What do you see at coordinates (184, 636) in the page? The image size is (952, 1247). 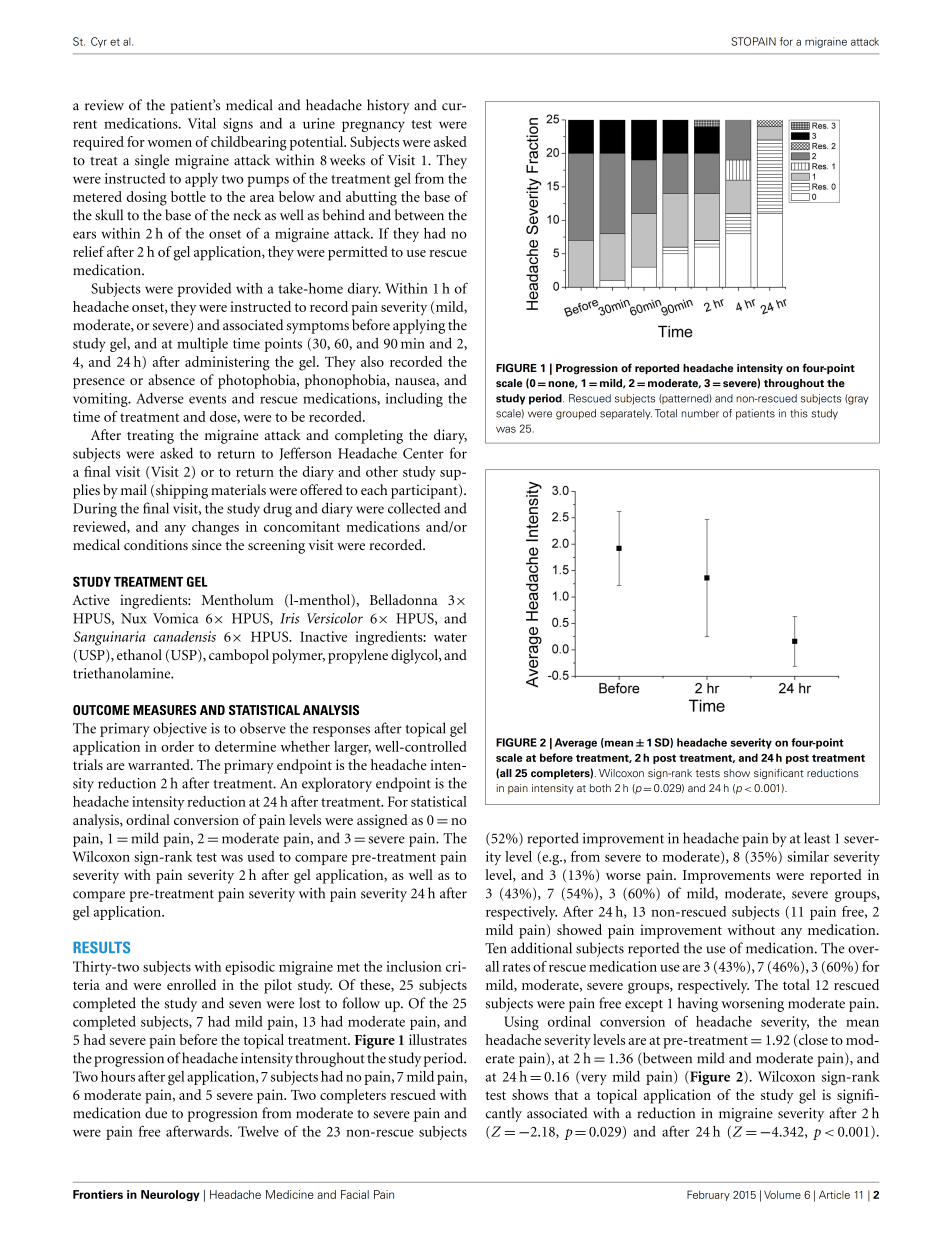 I see `canadensis` at bounding box center [184, 636].
